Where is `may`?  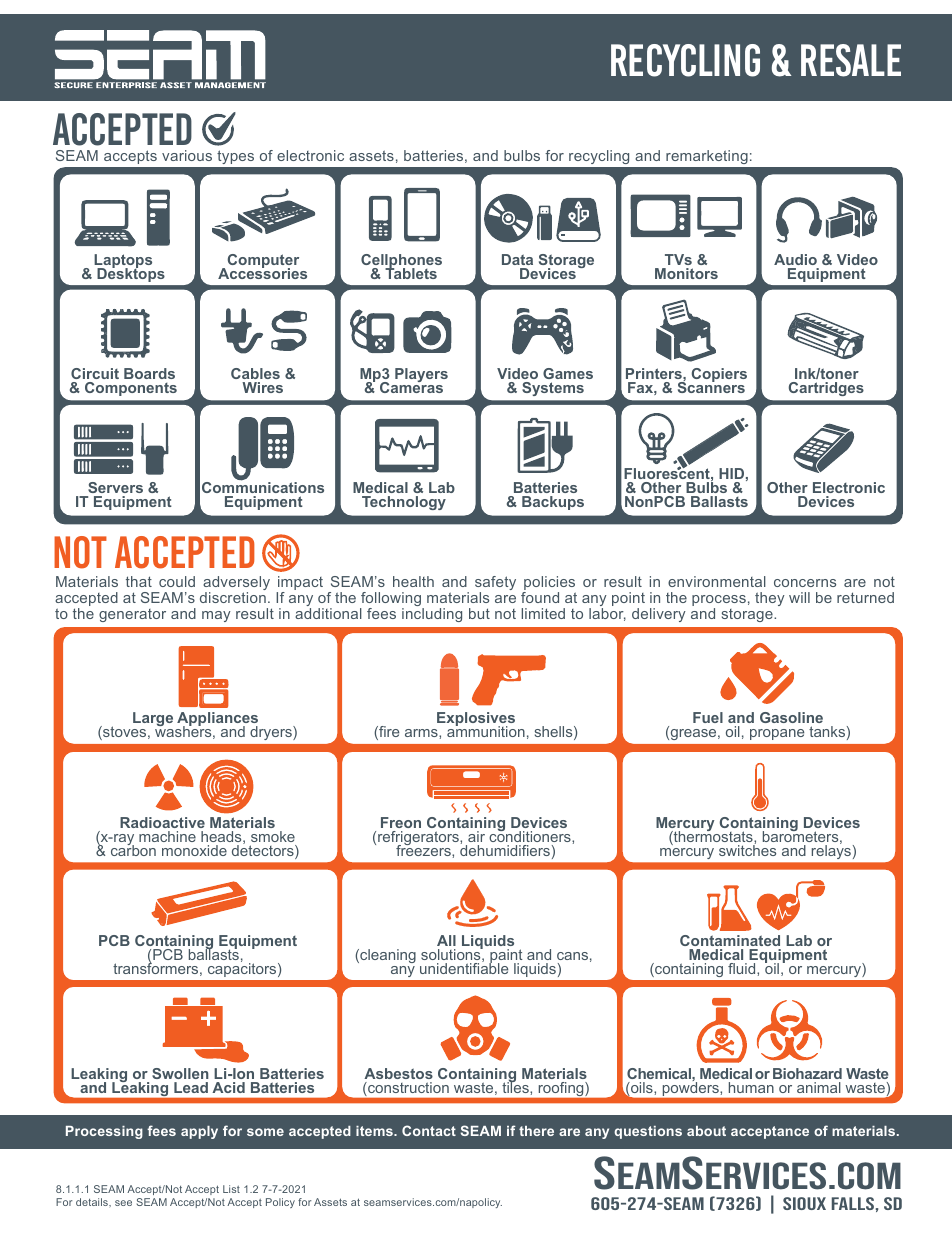
may is located at coordinates (216, 616).
